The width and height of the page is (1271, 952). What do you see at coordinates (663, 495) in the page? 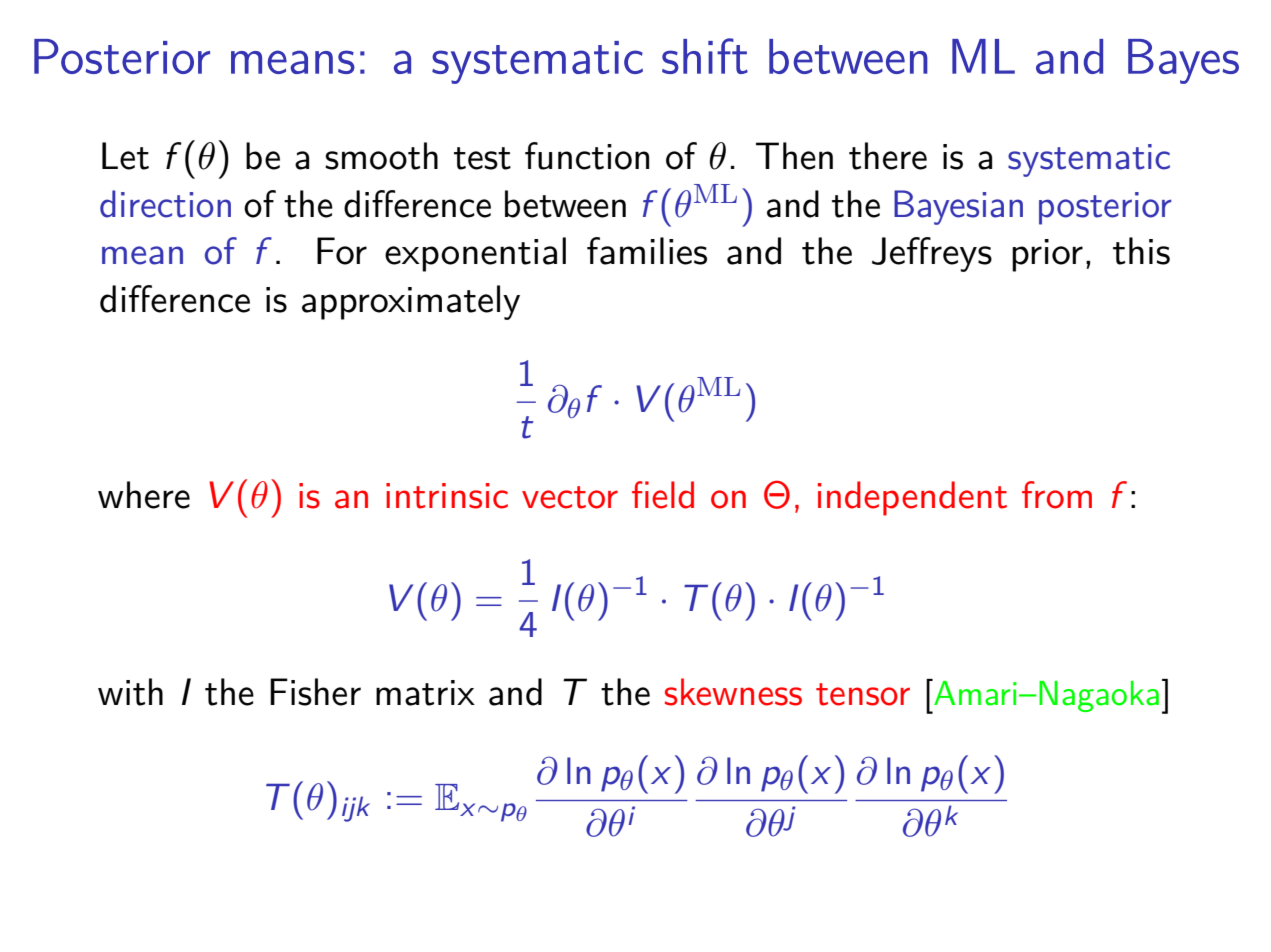
I see `field` at bounding box center [663, 495].
